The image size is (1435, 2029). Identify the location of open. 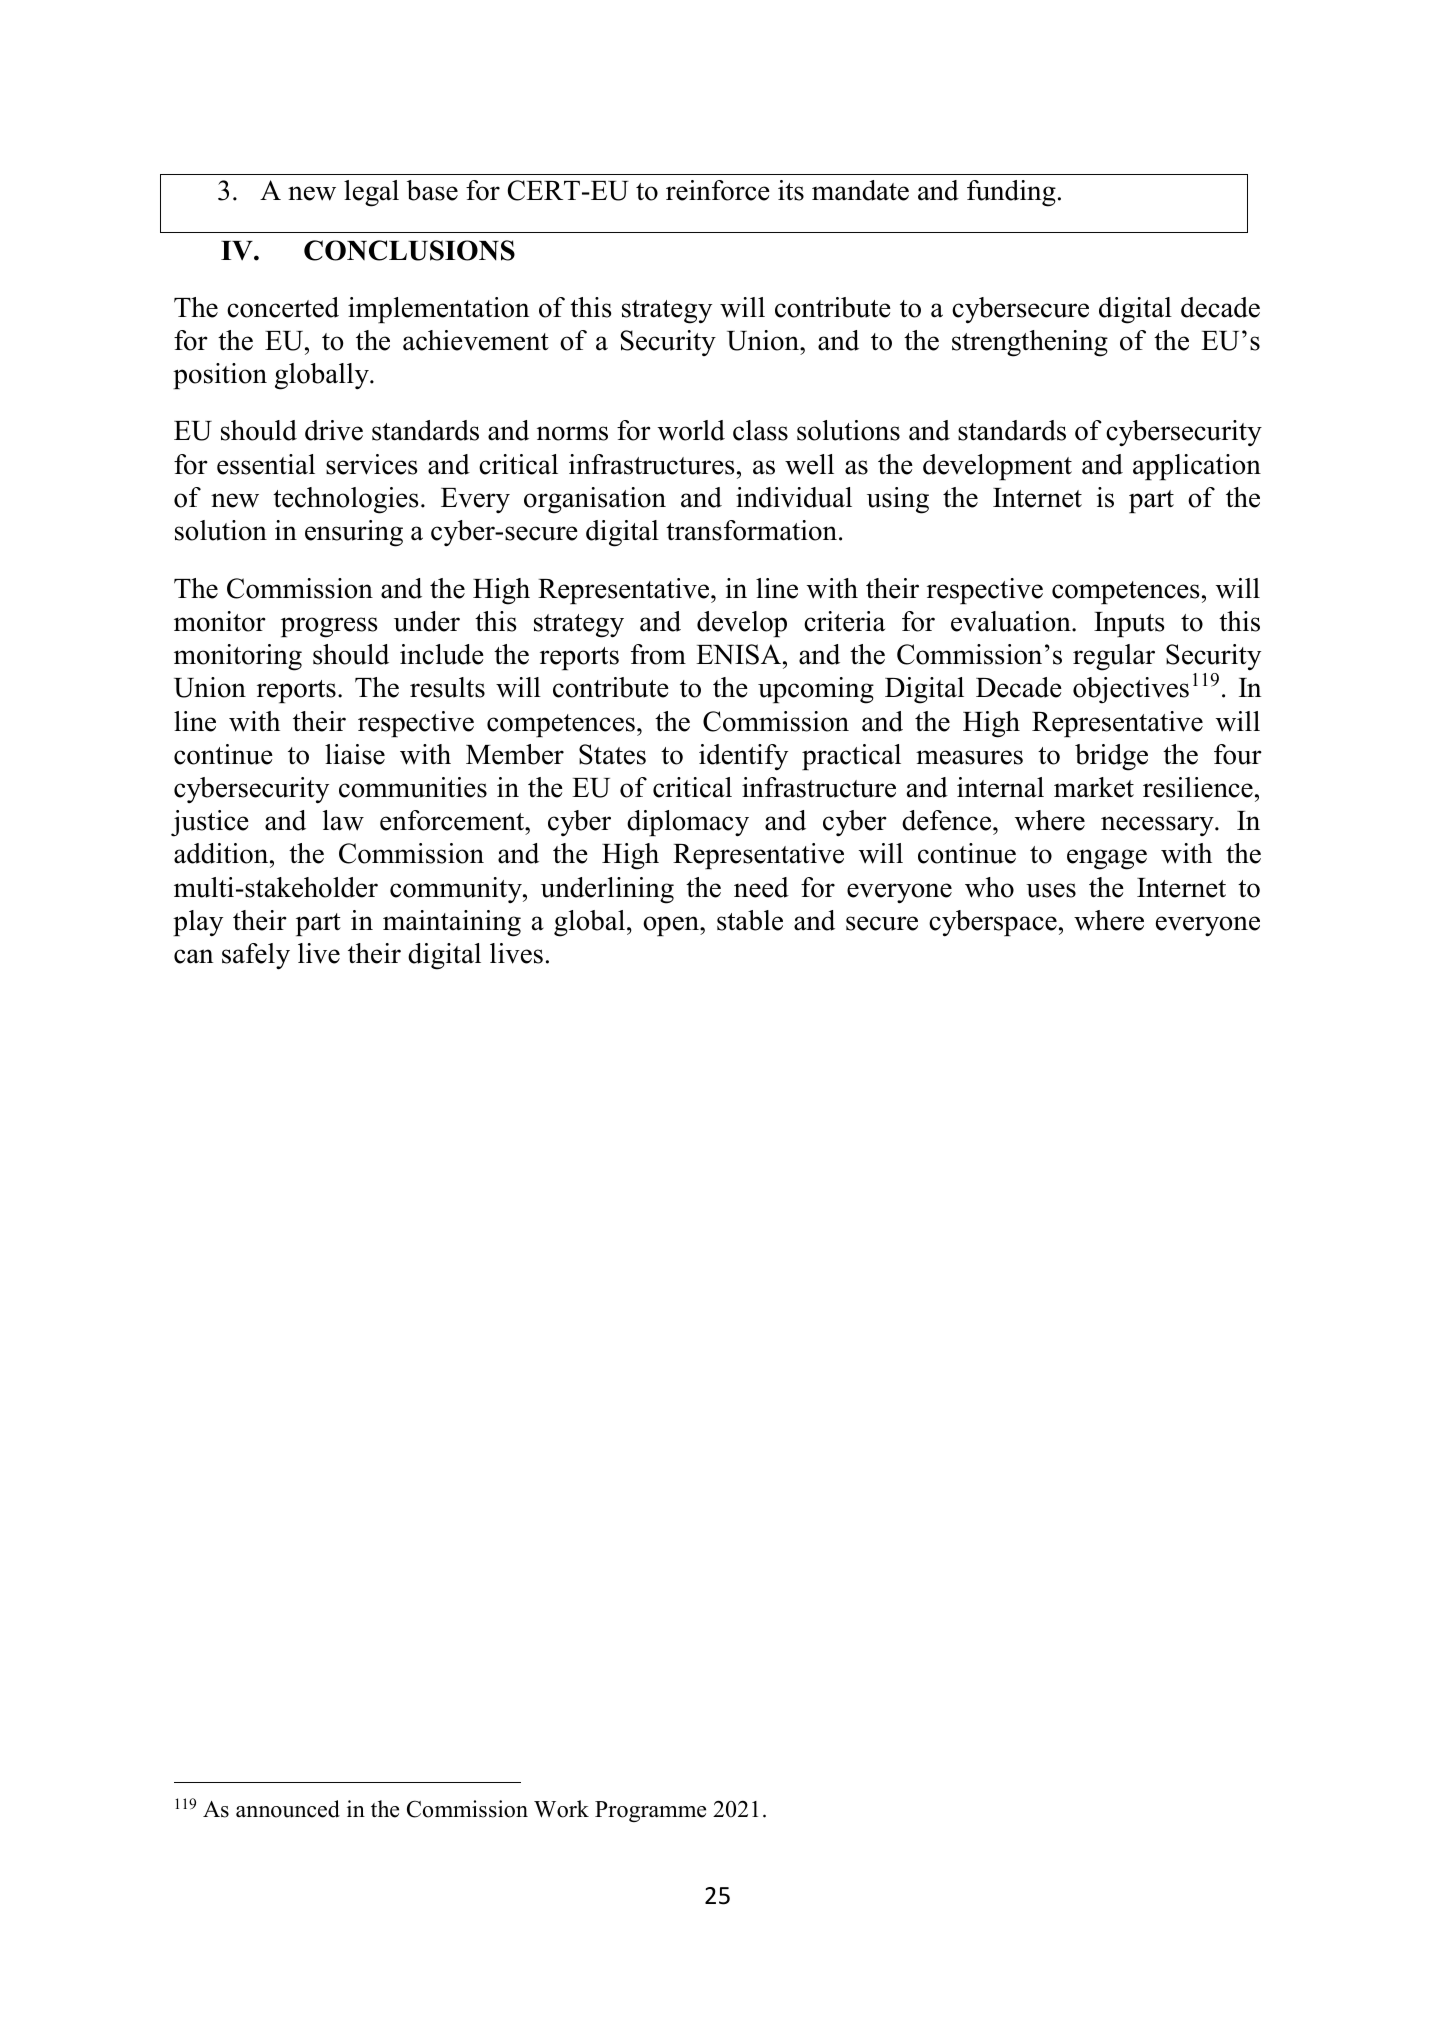
(672, 926).
